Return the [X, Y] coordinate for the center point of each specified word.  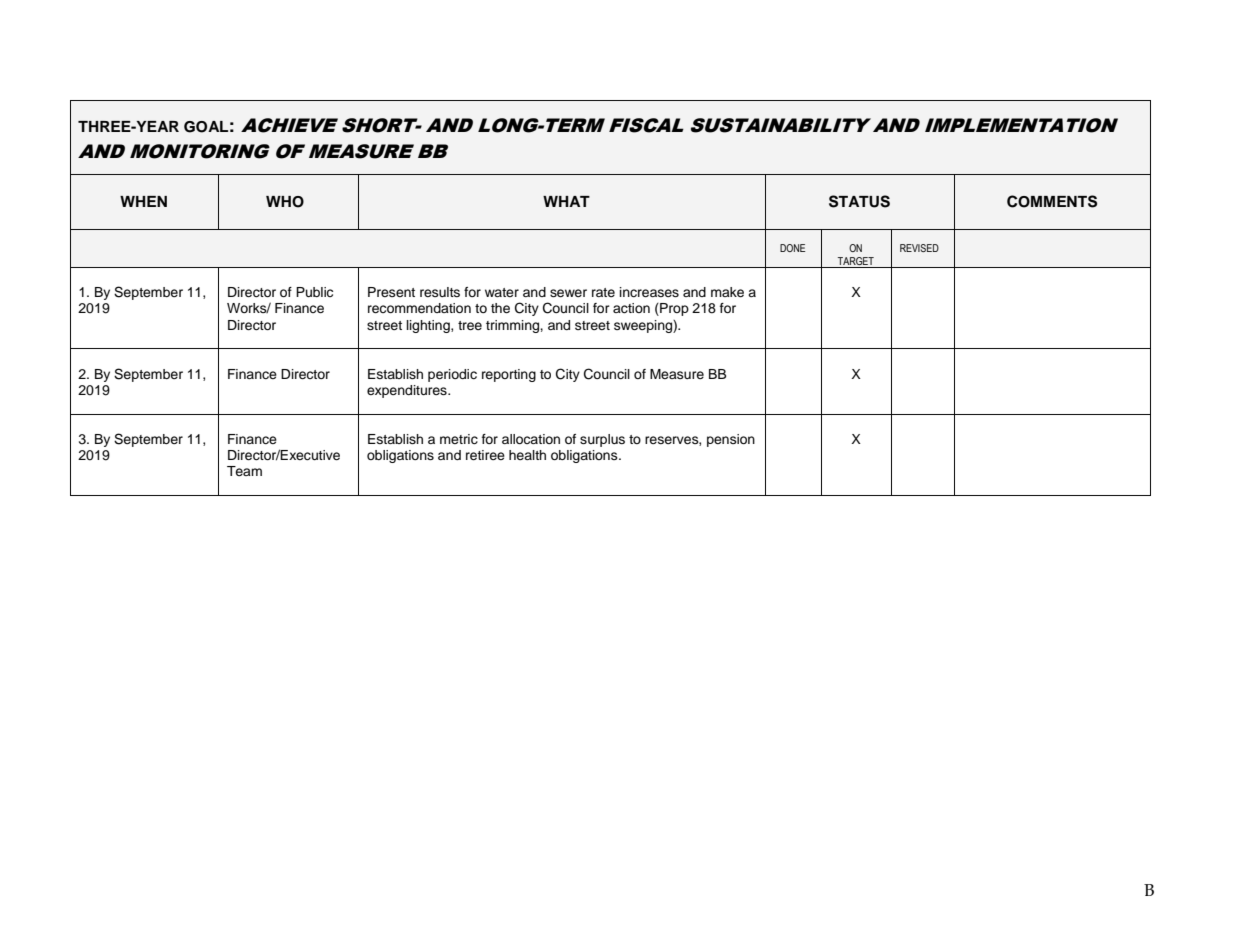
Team [244, 471]
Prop [673, 309]
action [631, 308]
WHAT [566, 201]
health [527, 455]
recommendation [419, 308]
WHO [285, 202]
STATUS [859, 201]
